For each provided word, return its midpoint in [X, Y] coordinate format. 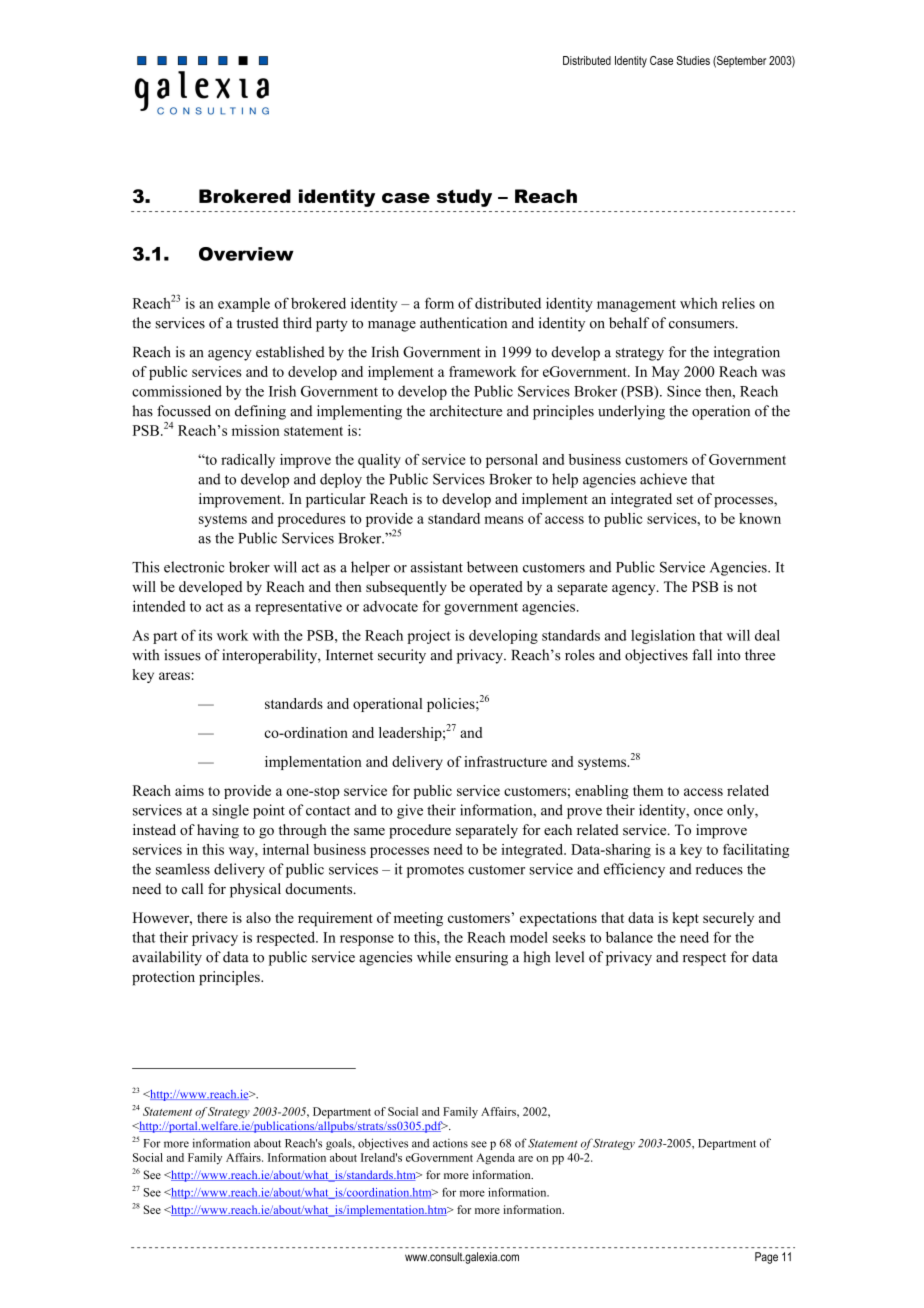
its [205, 635]
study [464, 198]
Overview [246, 254]
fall [702, 655]
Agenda [495, 1159]
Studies [693, 60]
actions [450, 1143]
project [429, 636]
